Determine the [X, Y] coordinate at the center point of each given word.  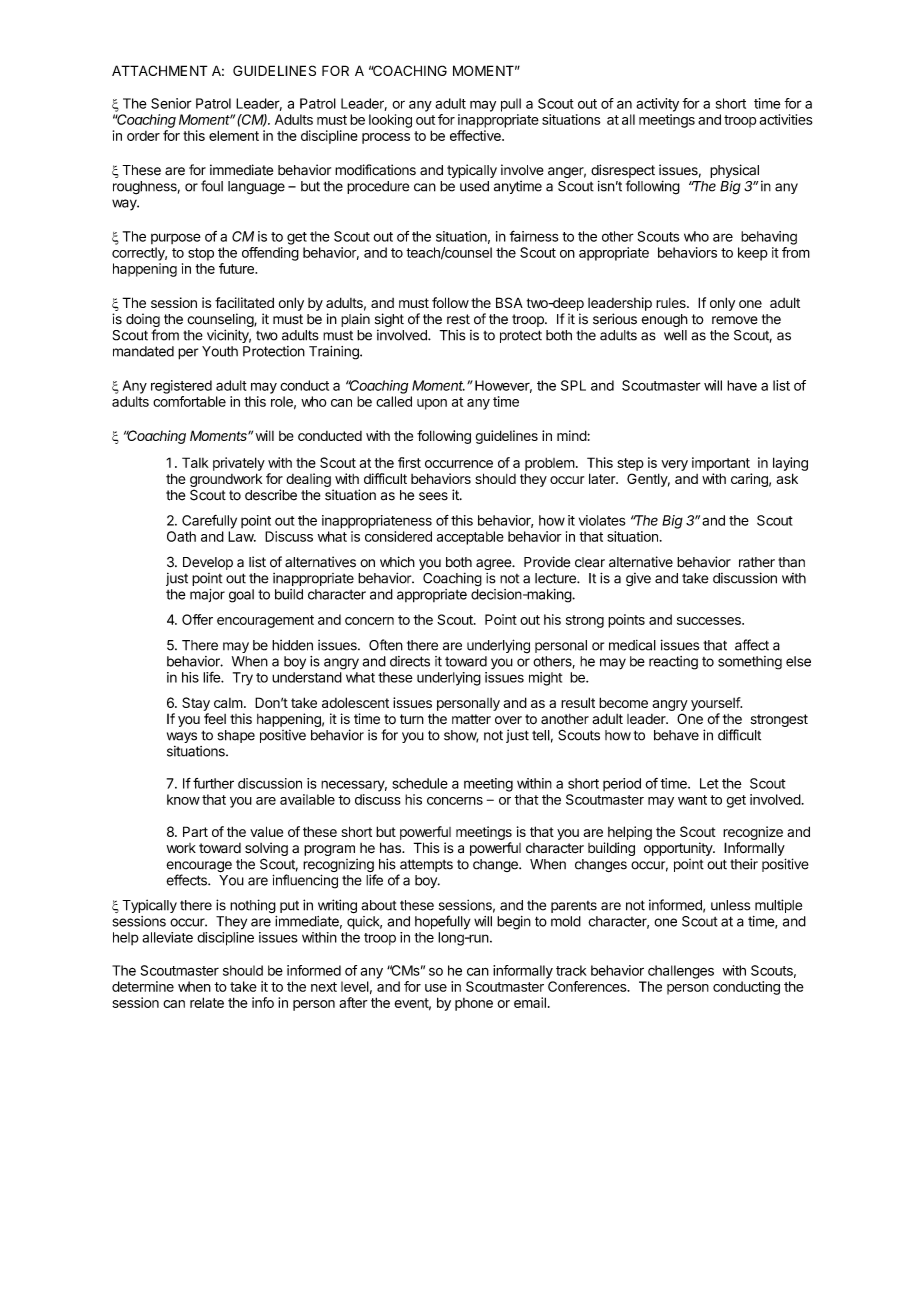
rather [757, 562]
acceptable [470, 538]
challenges [681, 972]
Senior [171, 103]
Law [241, 536]
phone [474, 1004]
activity [657, 105]
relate [207, 1002]
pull [511, 105]
